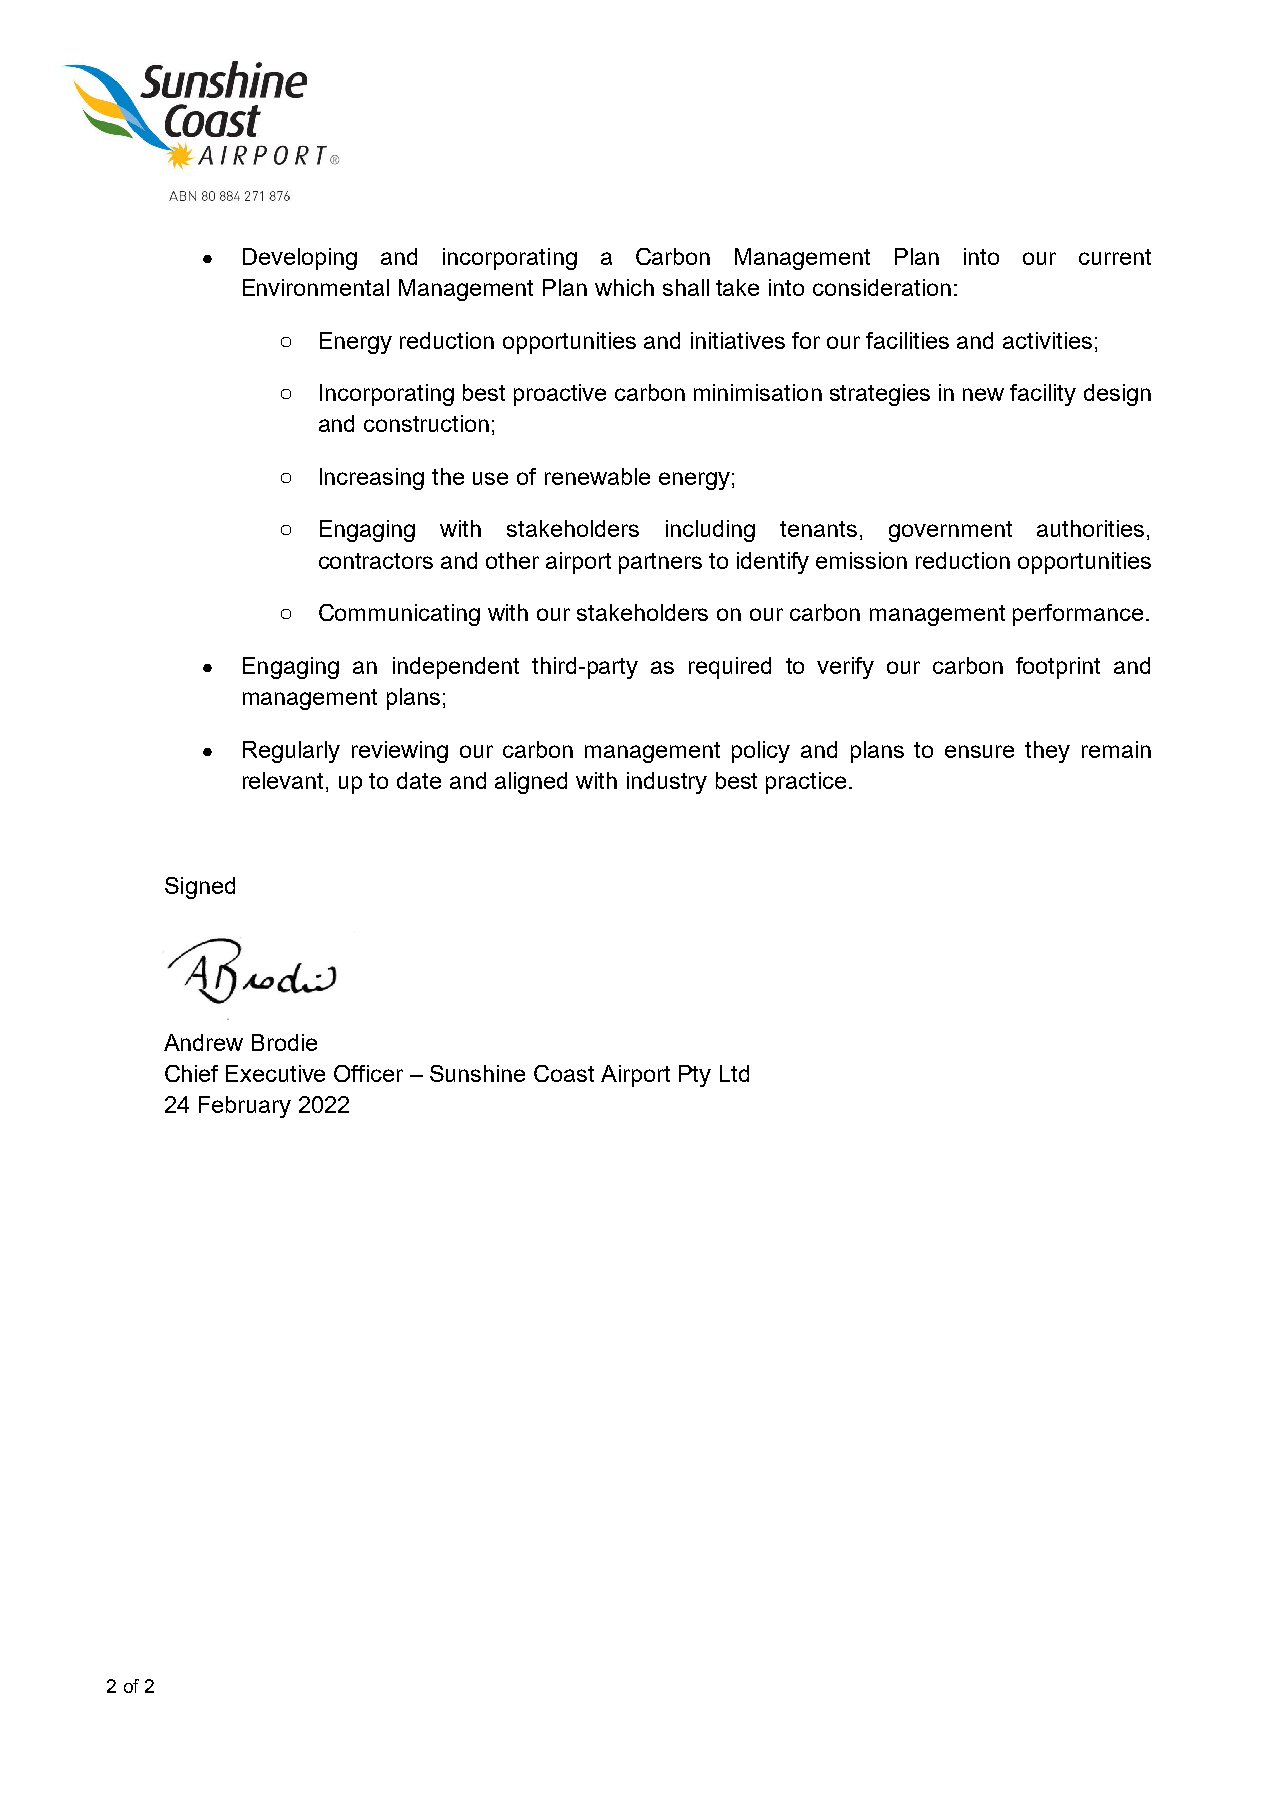  What do you see at coordinates (1115, 257) in the screenshot?
I see `current` at bounding box center [1115, 257].
